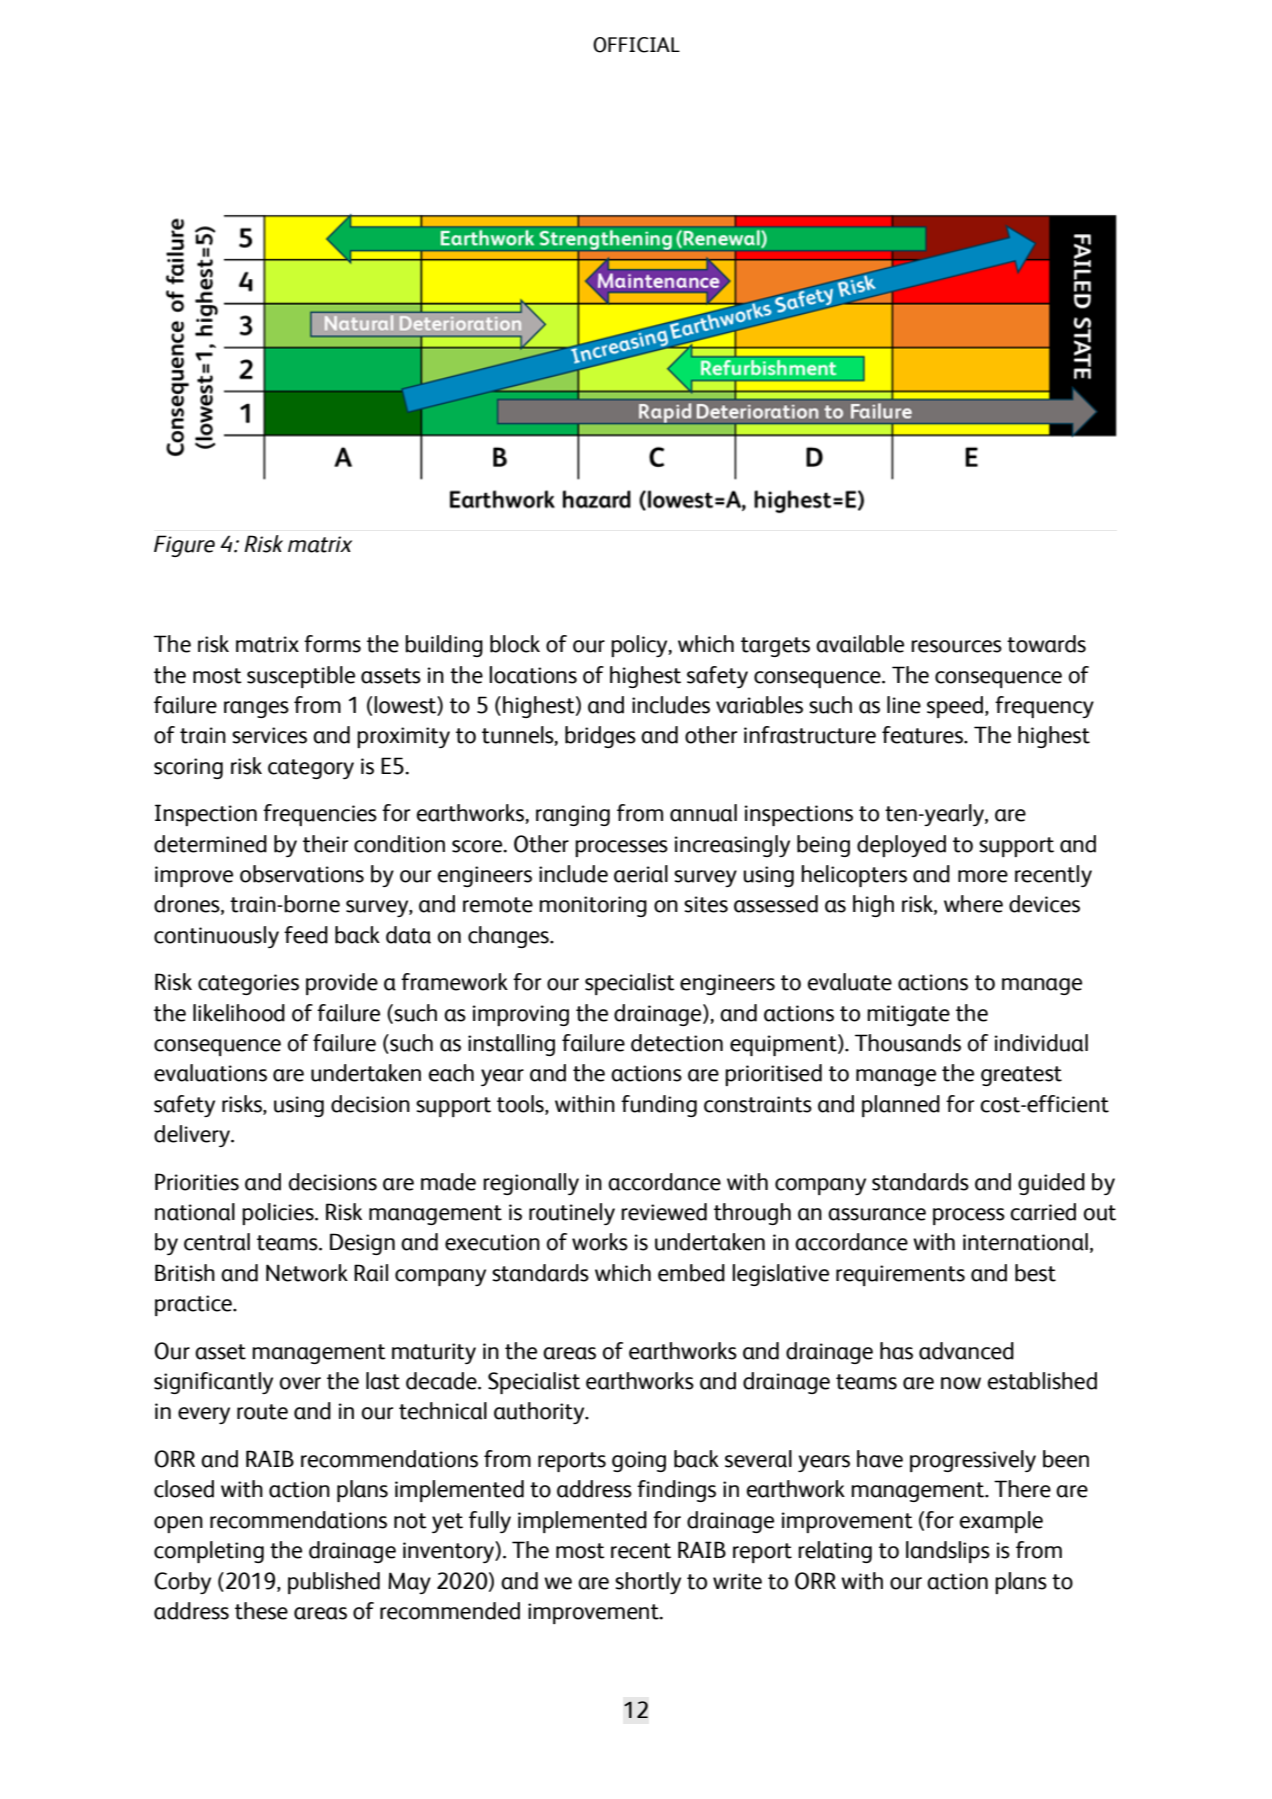 The height and width of the screenshot is (1799, 1272). I want to click on policies, so click(279, 1214).
